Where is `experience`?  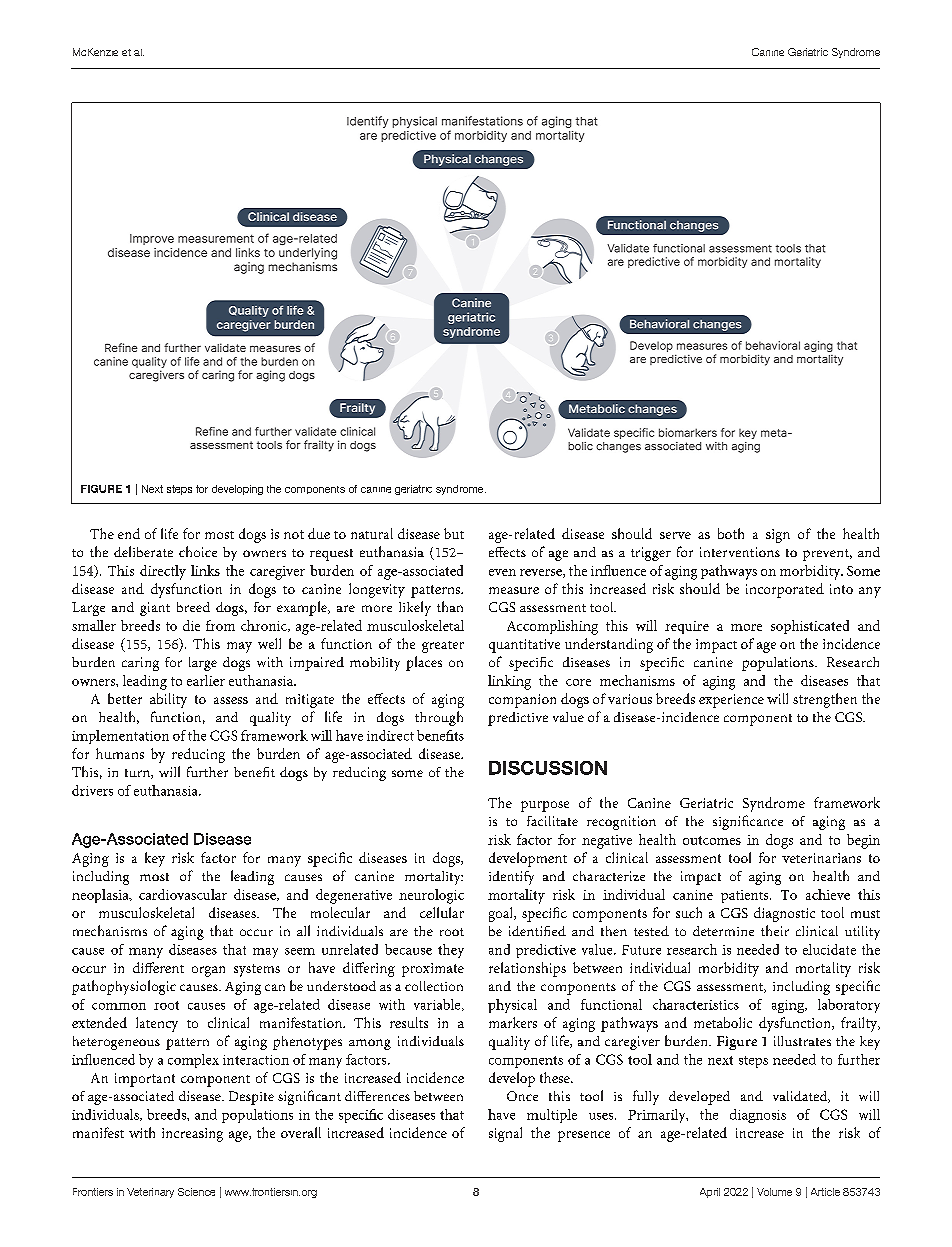 experience is located at coordinates (731, 701).
